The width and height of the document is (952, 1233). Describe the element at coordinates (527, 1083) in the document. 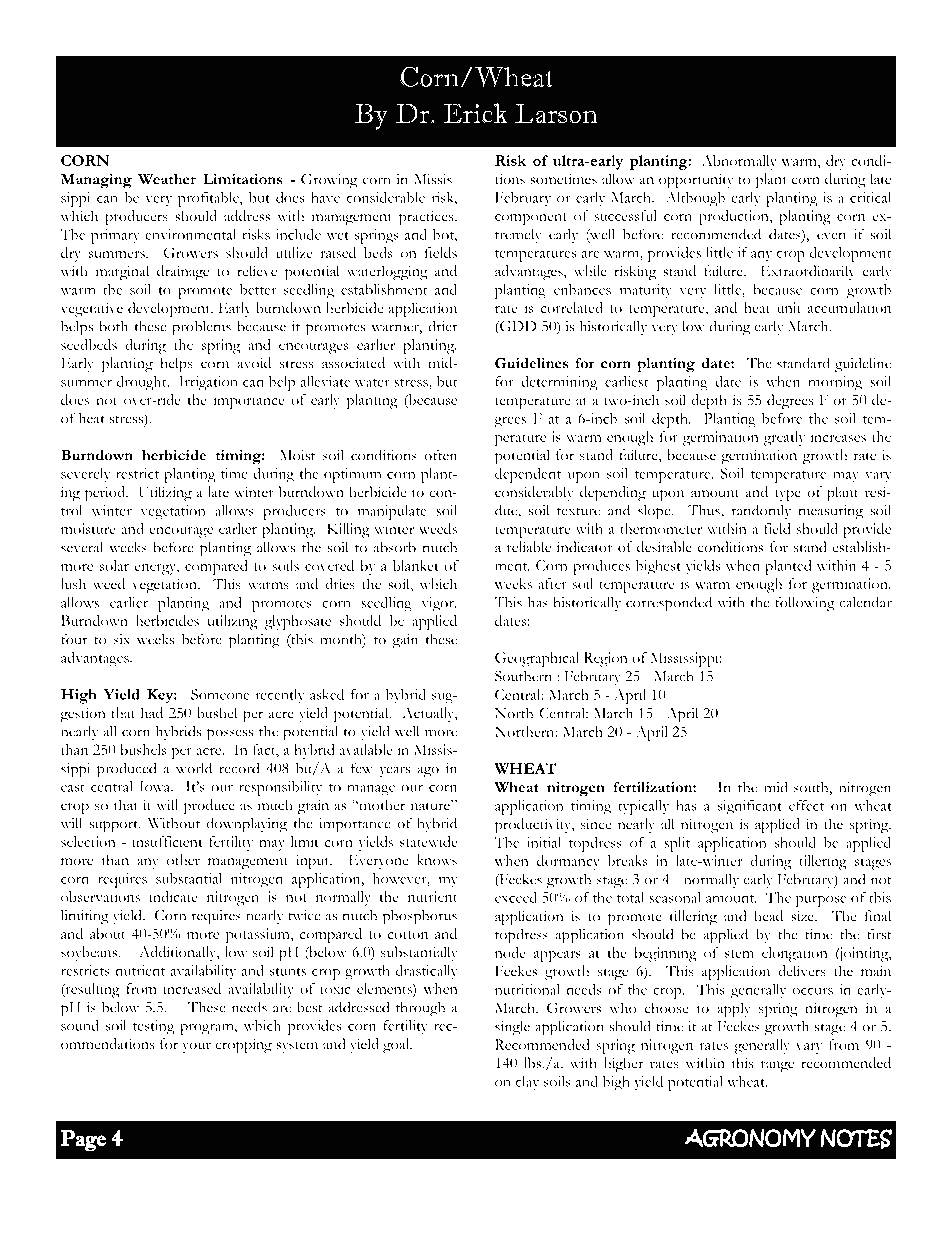

I see `clay` at that location.
